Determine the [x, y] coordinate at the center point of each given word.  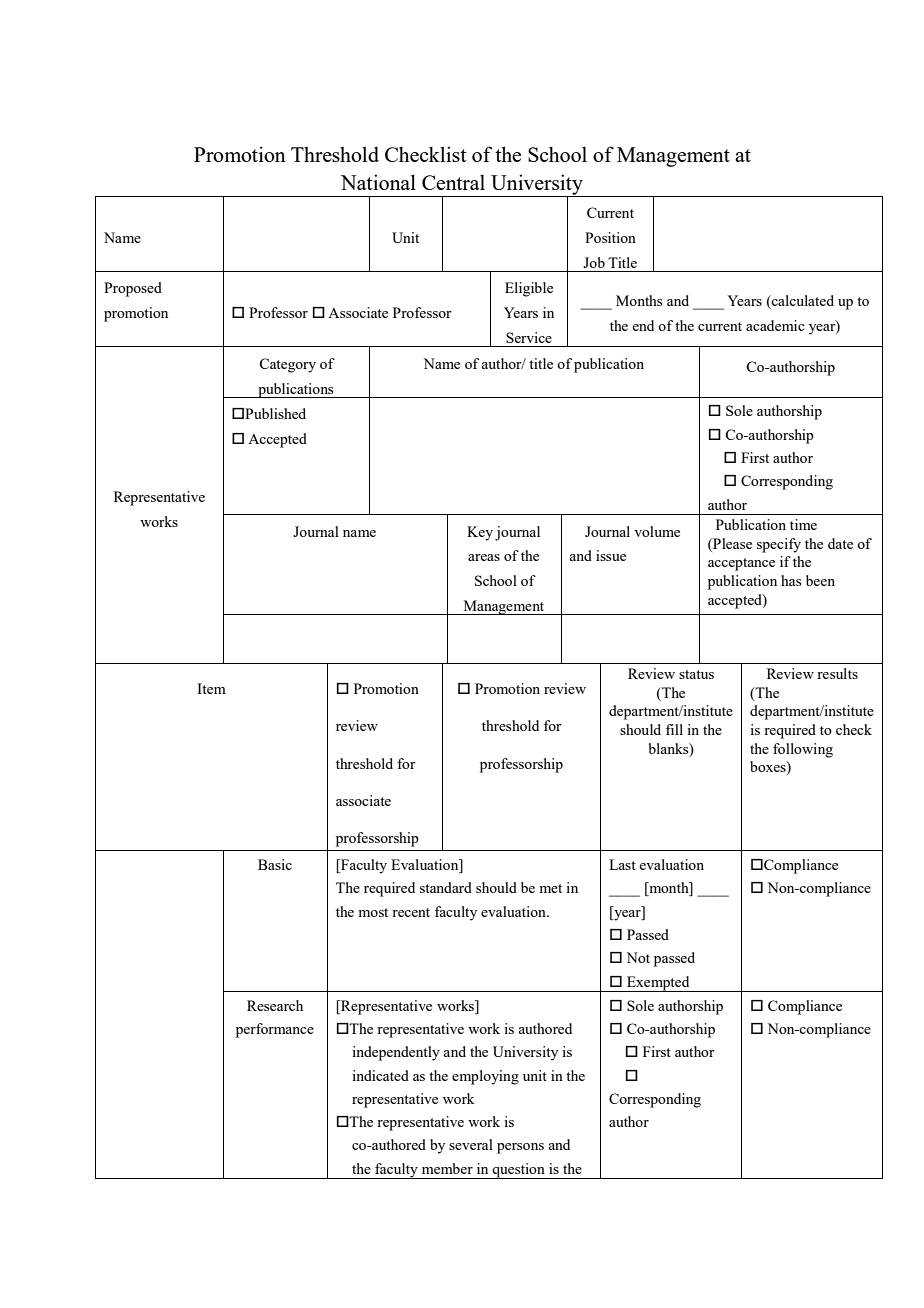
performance [275, 1030]
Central [453, 182]
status [696, 674]
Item [211, 688]
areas [484, 557]
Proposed [133, 289]
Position [610, 237]
